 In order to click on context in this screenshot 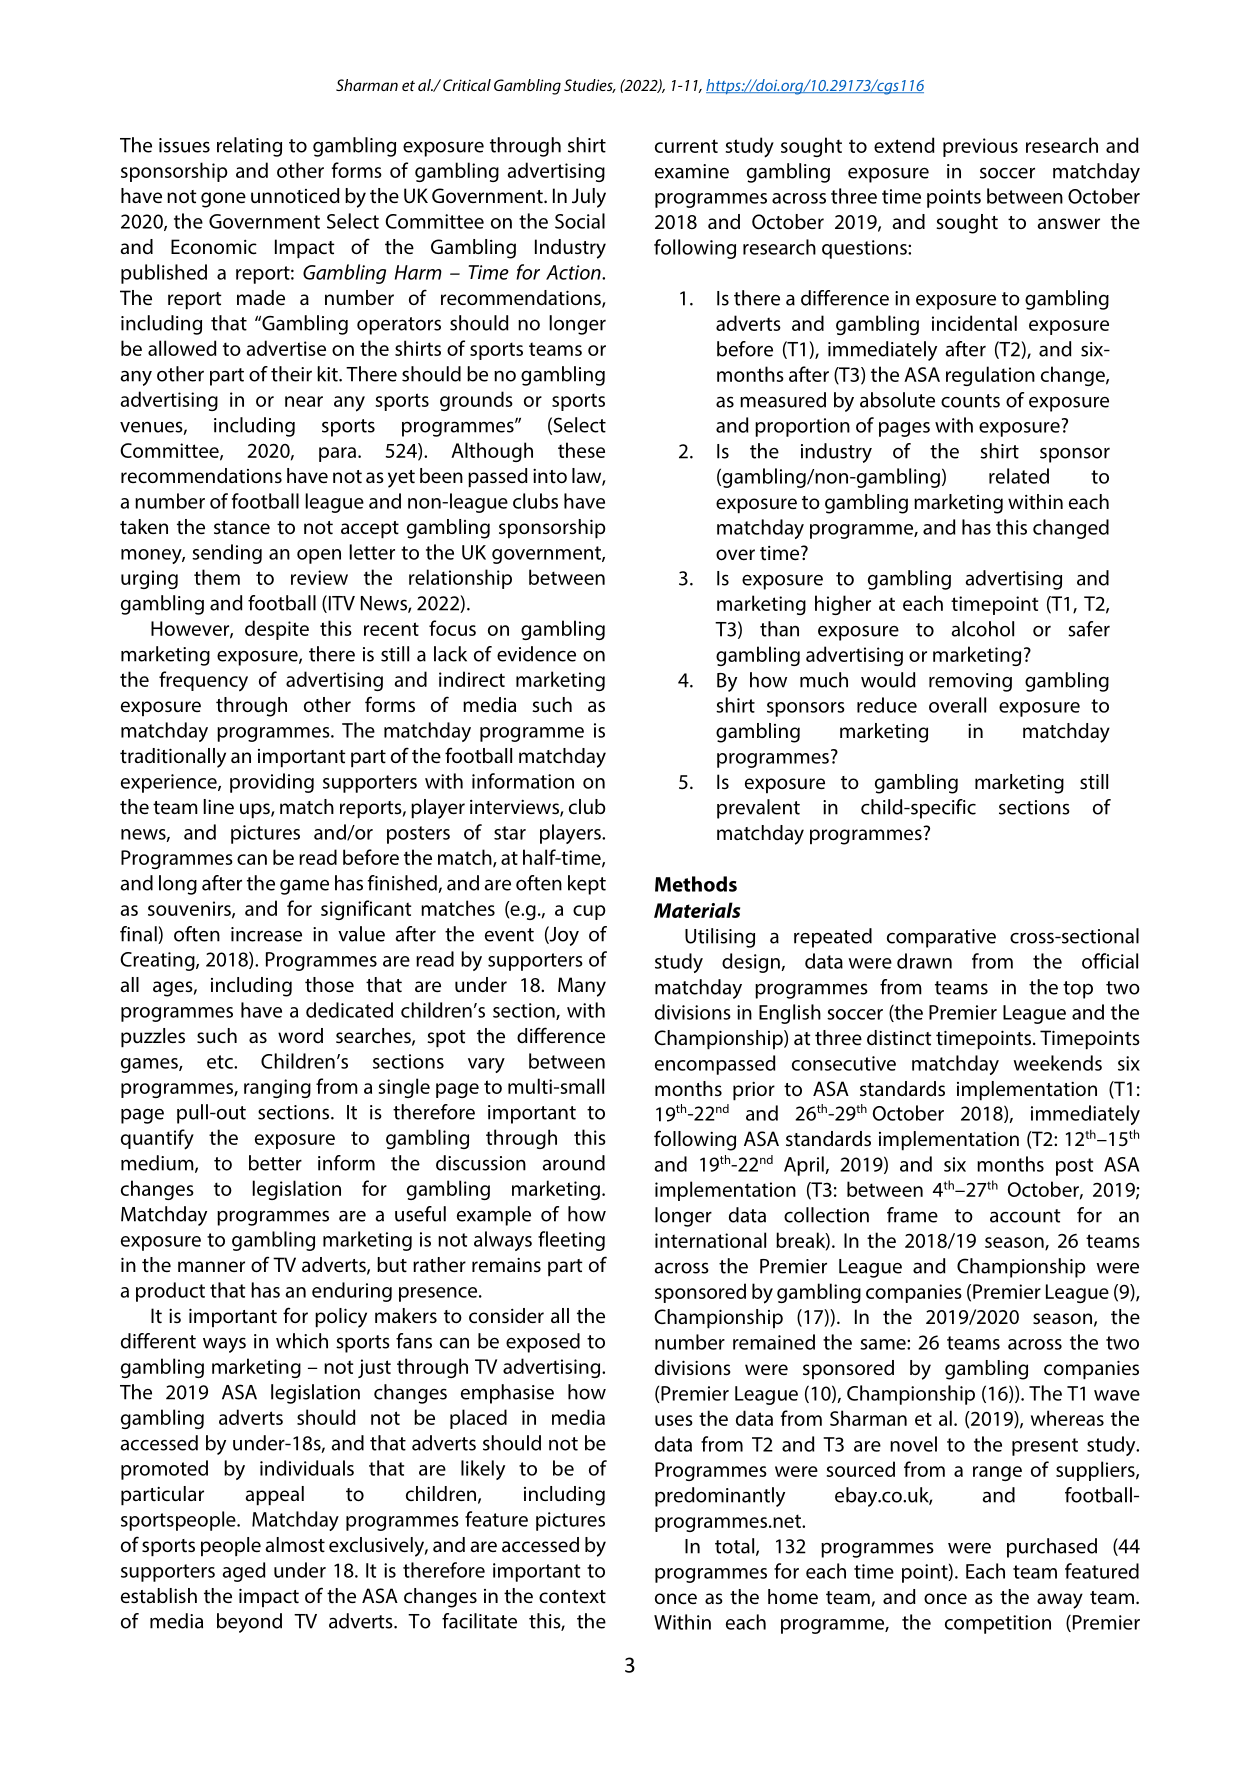, I will do `click(572, 1596)`.
